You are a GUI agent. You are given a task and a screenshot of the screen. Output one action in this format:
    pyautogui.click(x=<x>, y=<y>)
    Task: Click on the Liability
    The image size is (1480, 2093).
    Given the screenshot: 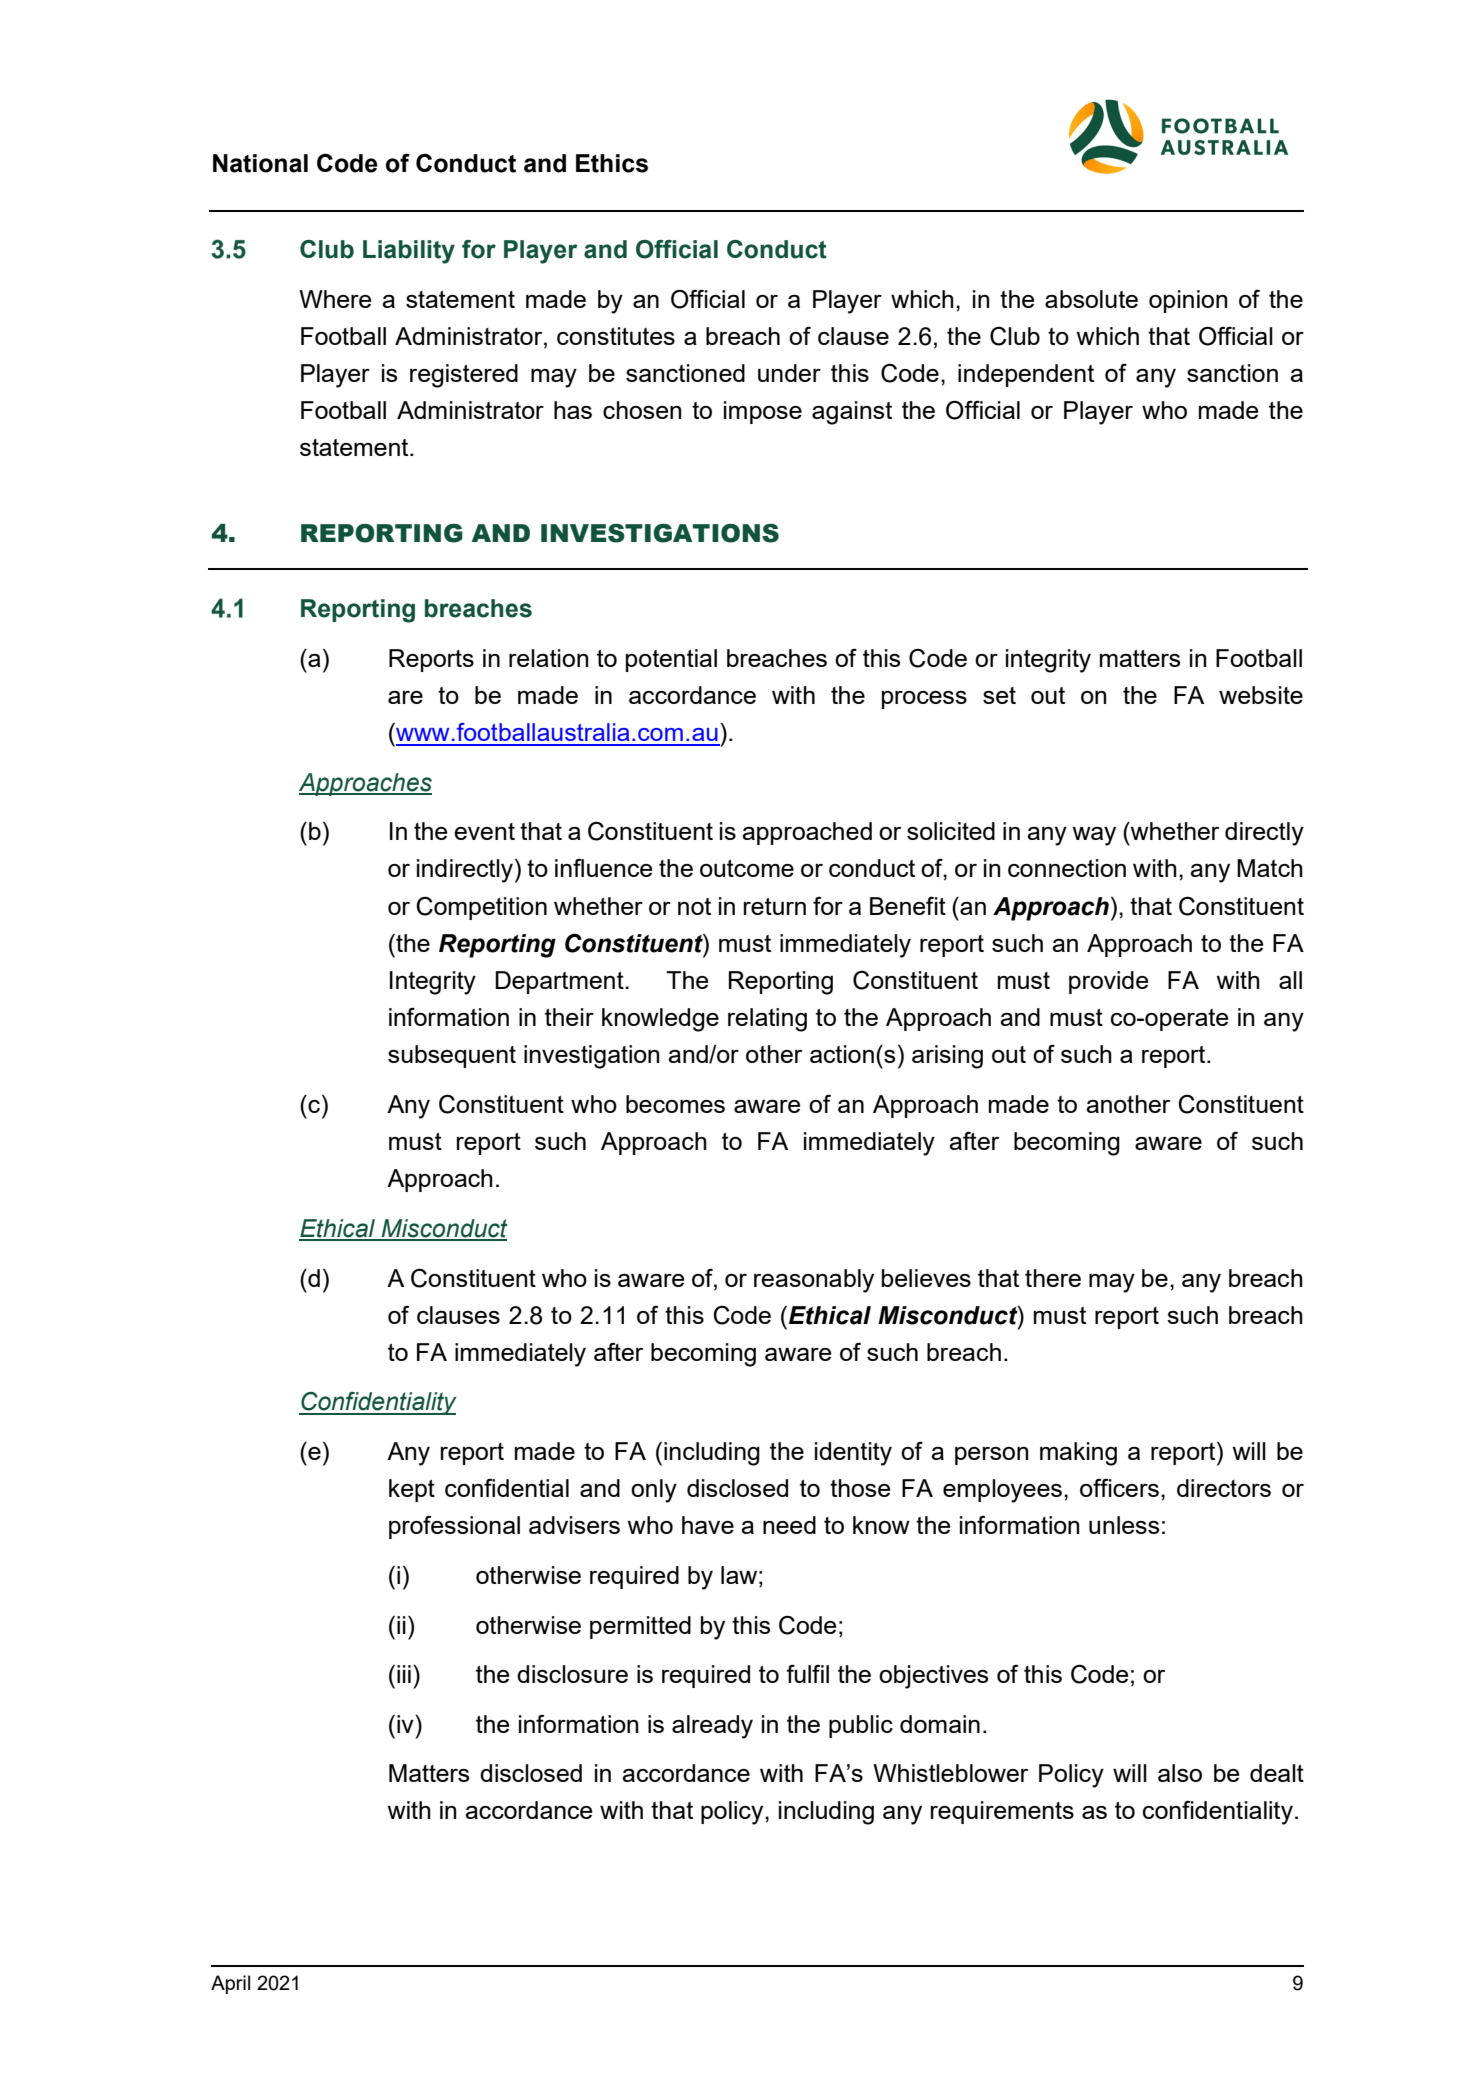 What is the action you would take?
    pyautogui.click(x=409, y=252)
